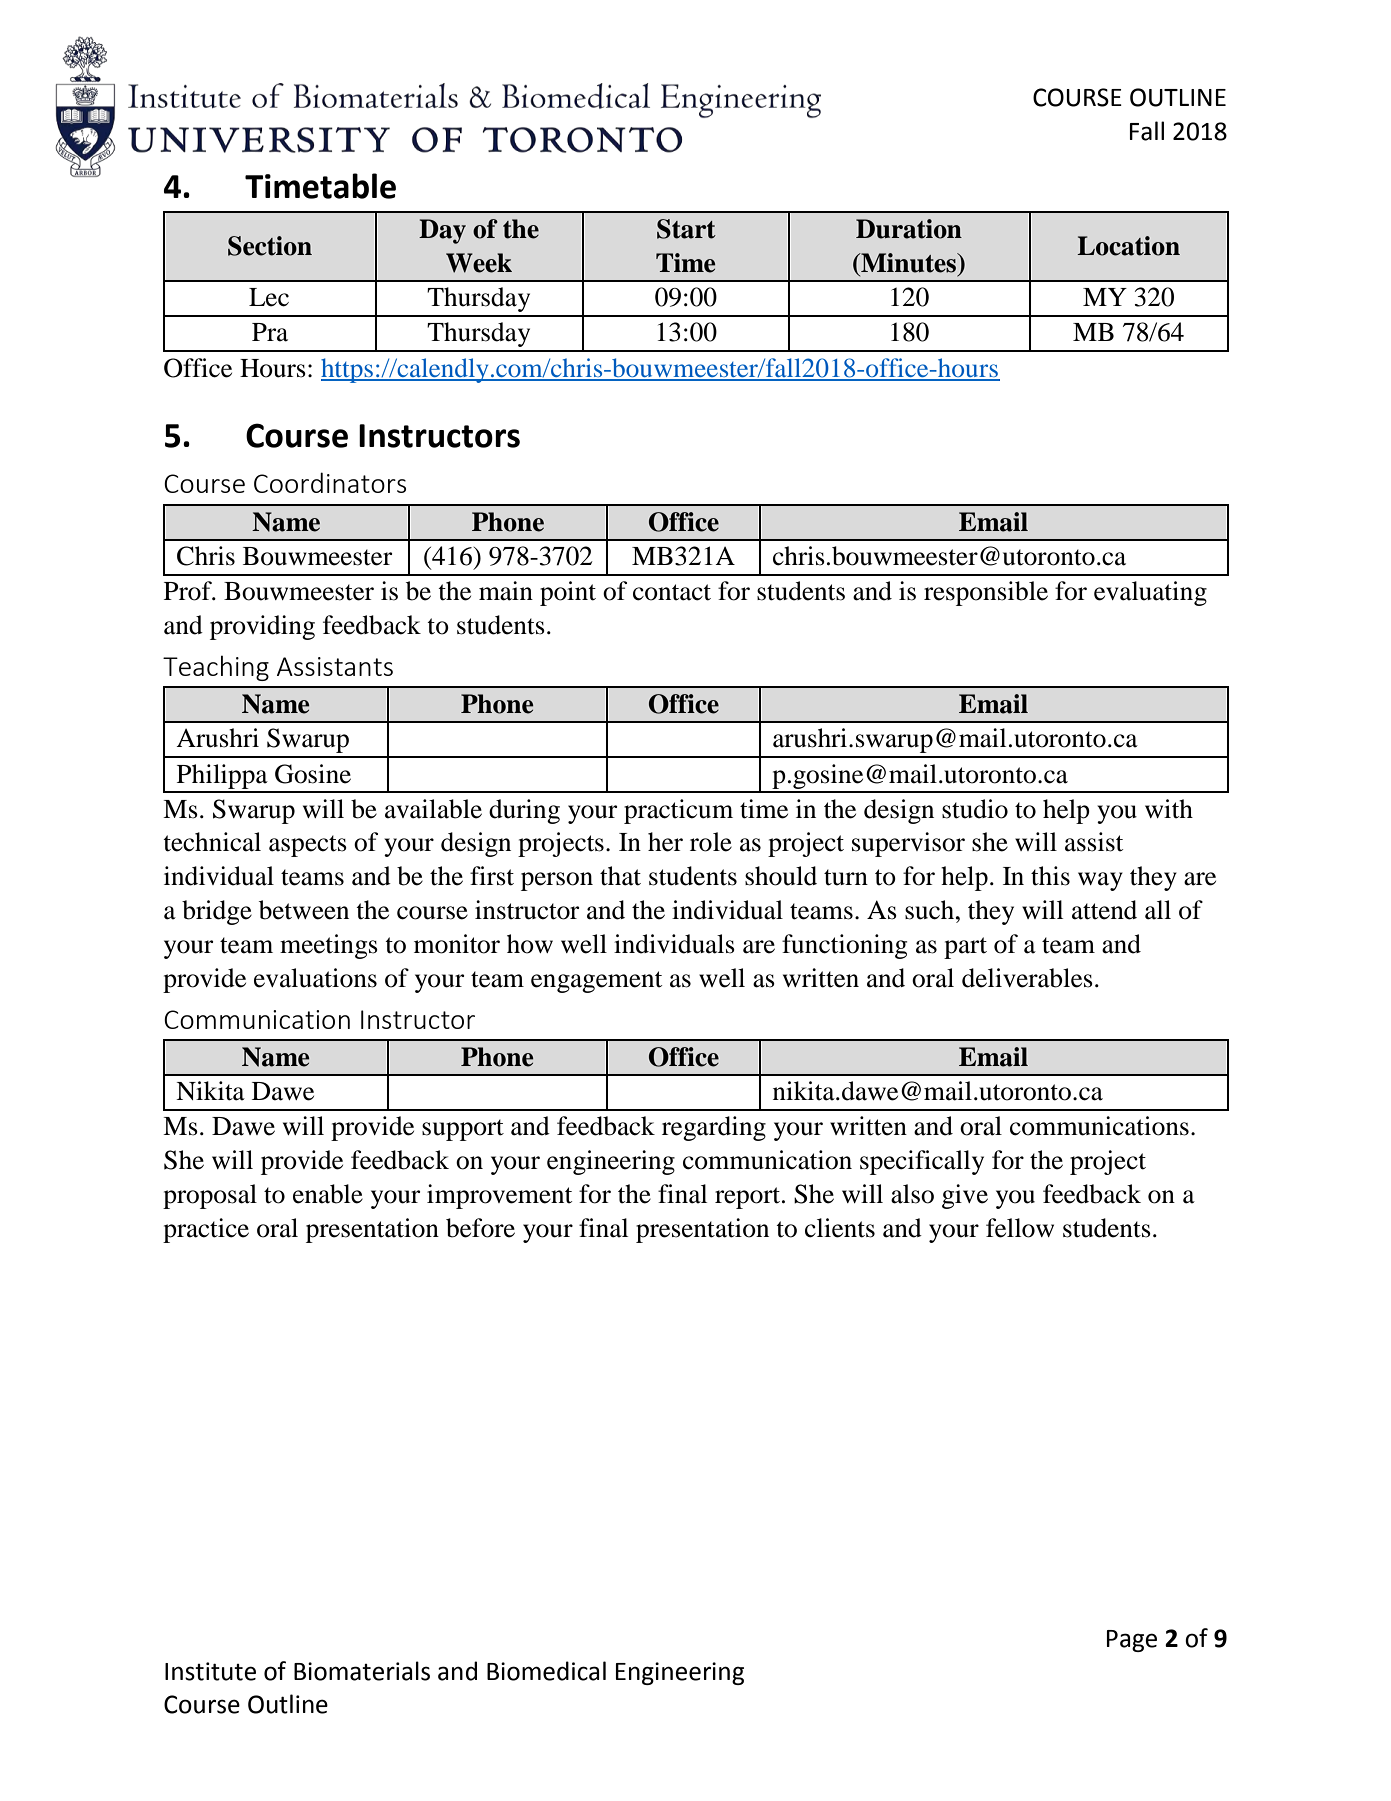 The width and height of the screenshot is (1391, 1801). Describe the element at coordinates (596, 982) in the screenshot. I see `engagement` at that location.
